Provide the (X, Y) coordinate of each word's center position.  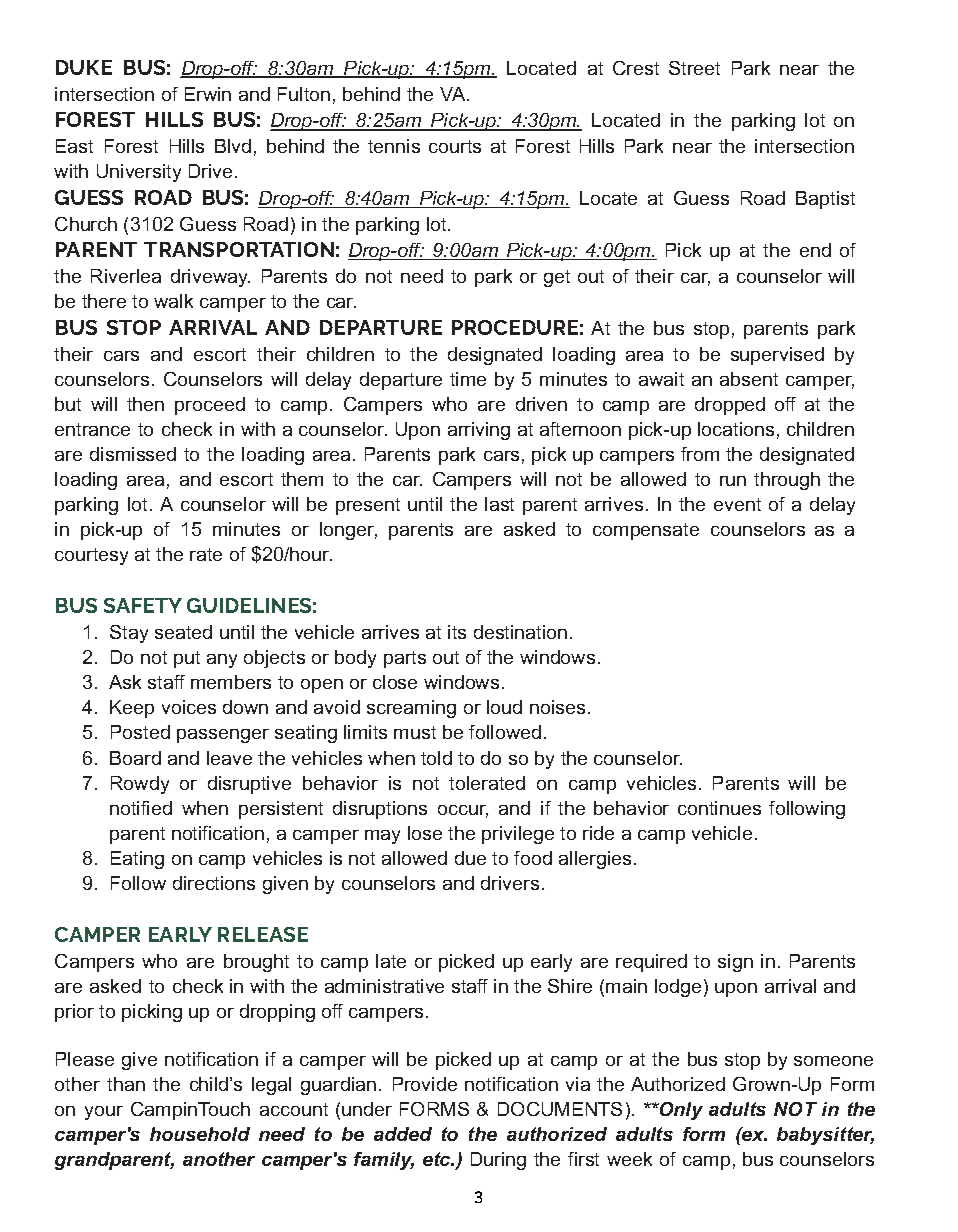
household (200, 1134)
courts (455, 146)
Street (694, 68)
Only (680, 1111)
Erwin (208, 94)
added (403, 1134)
